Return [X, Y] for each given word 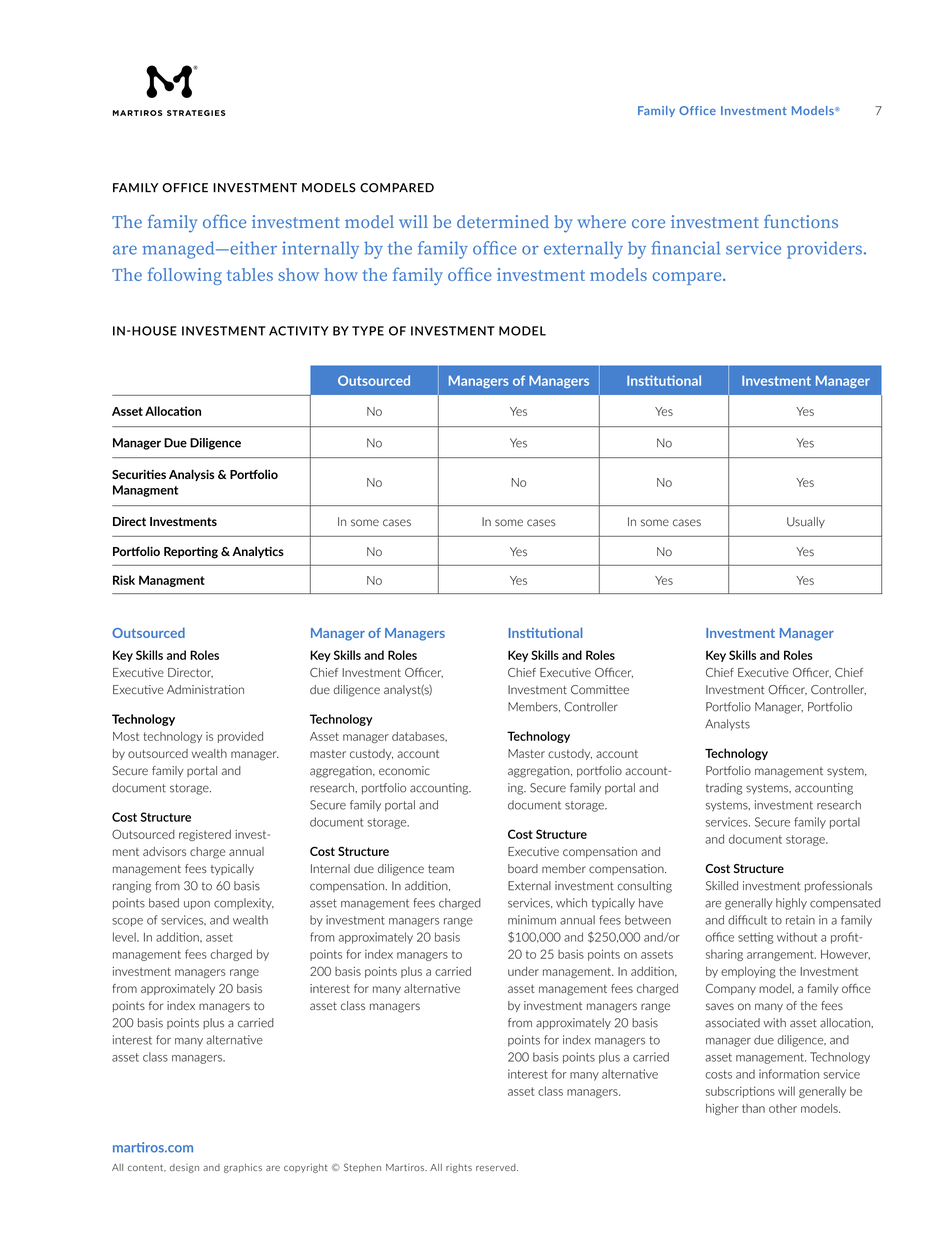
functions [801, 221]
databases [419, 737]
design [184, 1168]
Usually [806, 522]
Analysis [191, 475]
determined [503, 221]
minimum [532, 920]
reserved [497, 1167]
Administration [205, 689]
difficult [747, 920]
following [185, 276]
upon [197, 905]
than [753, 1108]
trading [724, 789]
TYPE [368, 331]
